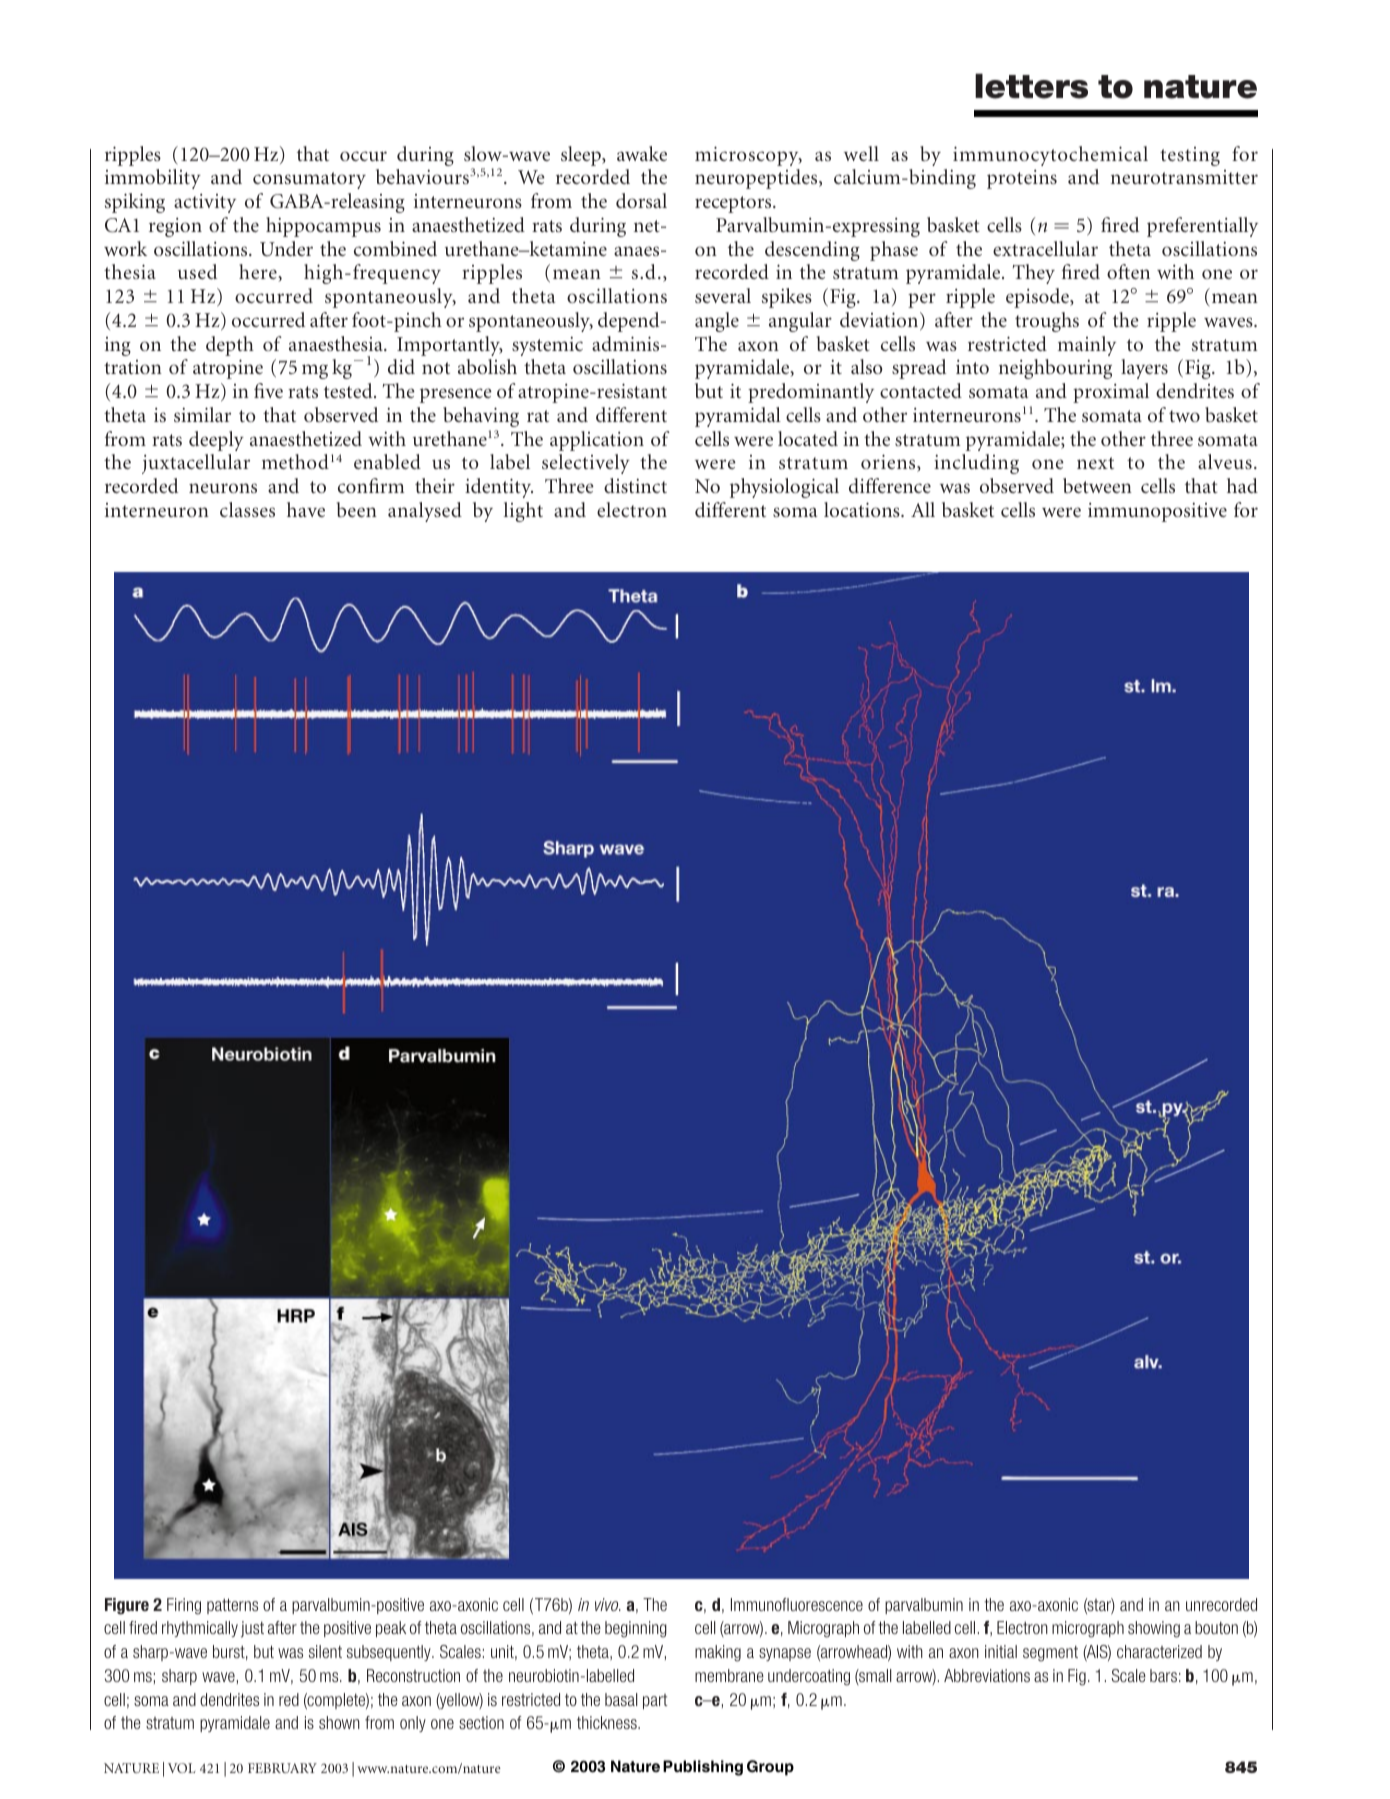  Describe the element at coordinates (205, 203) in the screenshot. I see `activity` at that location.
